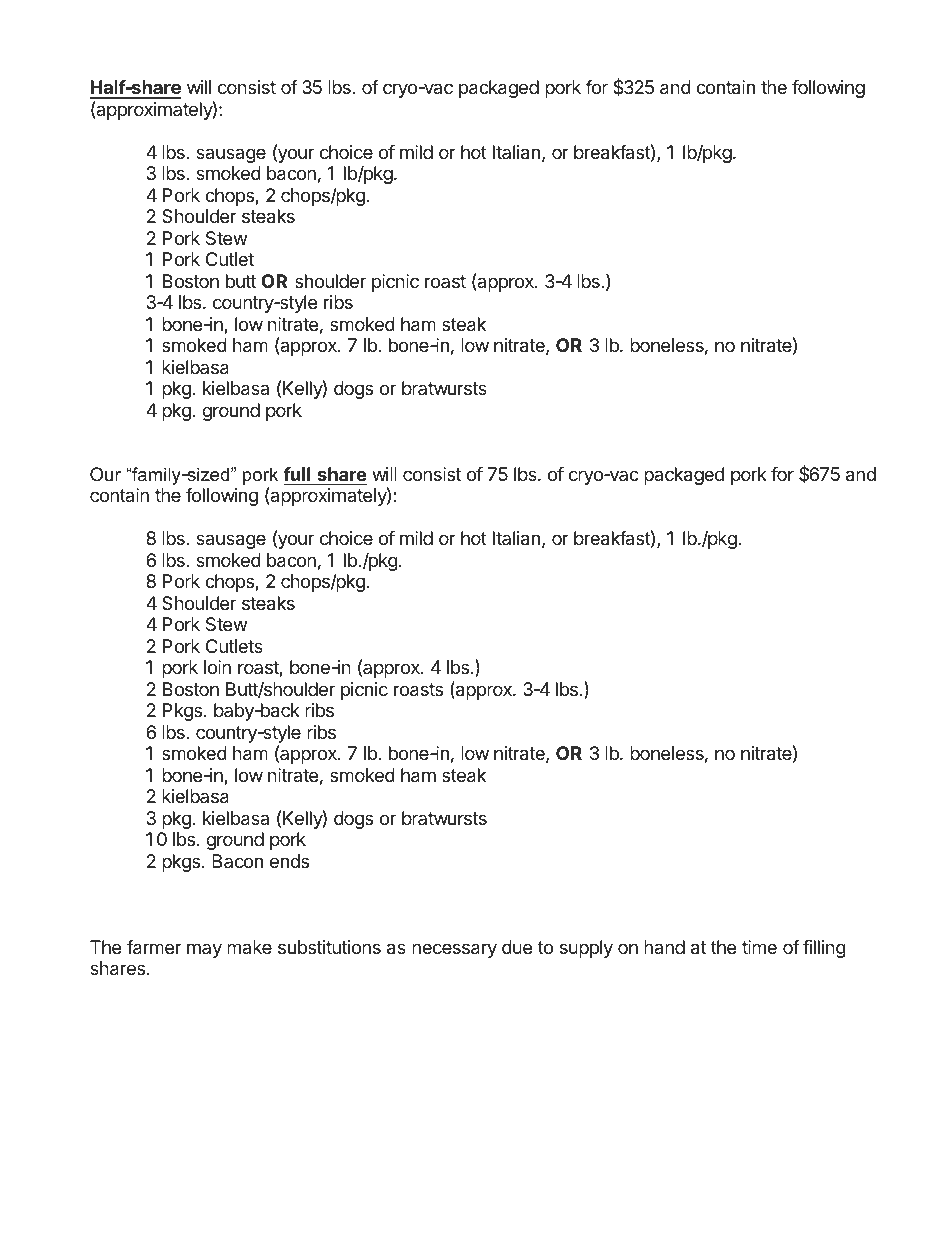  What do you see at coordinates (517, 947) in the screenshot?
I see `due` at bounding box center [517, 947].
